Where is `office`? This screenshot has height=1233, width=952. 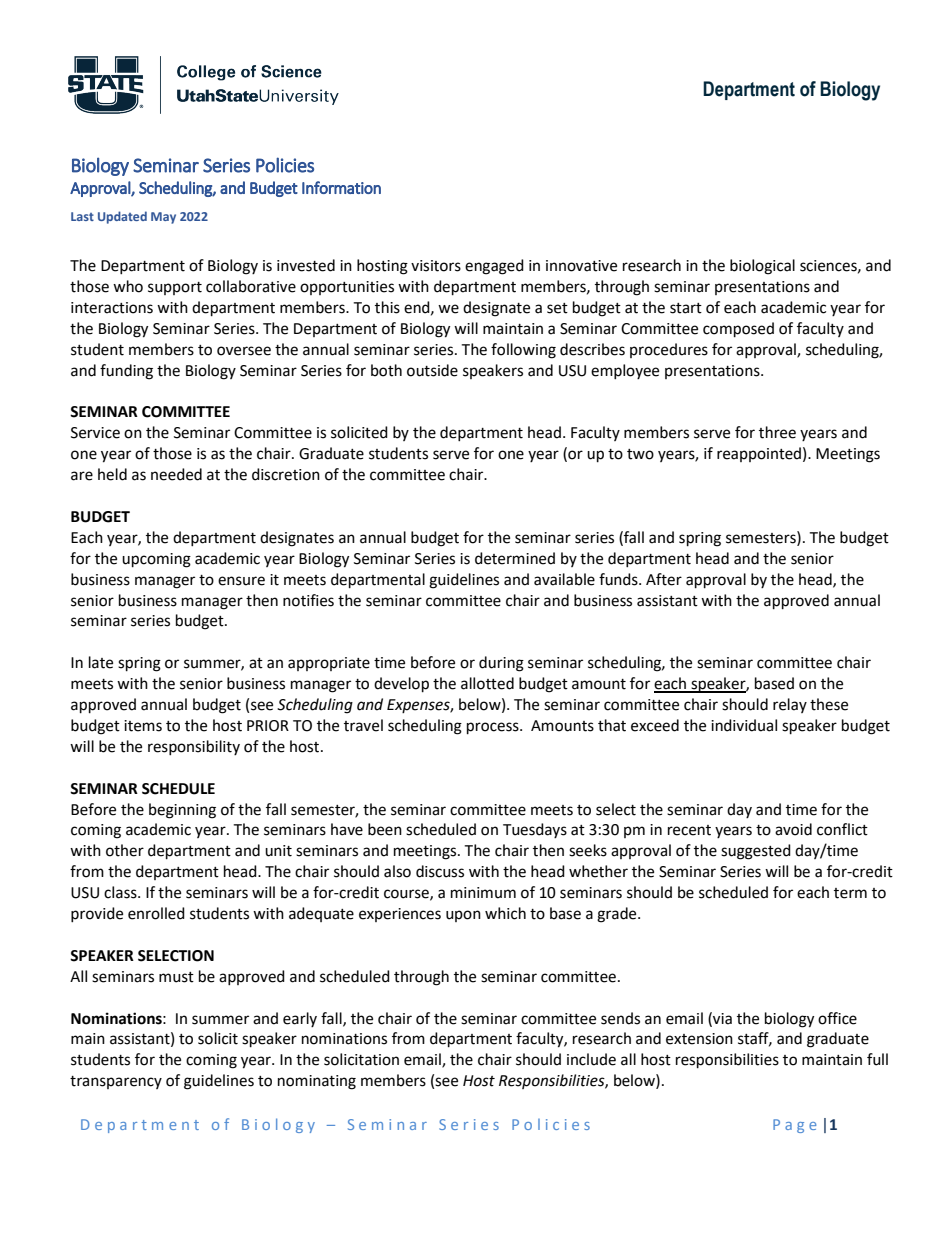 office is located at coordinates (837, 1018).
